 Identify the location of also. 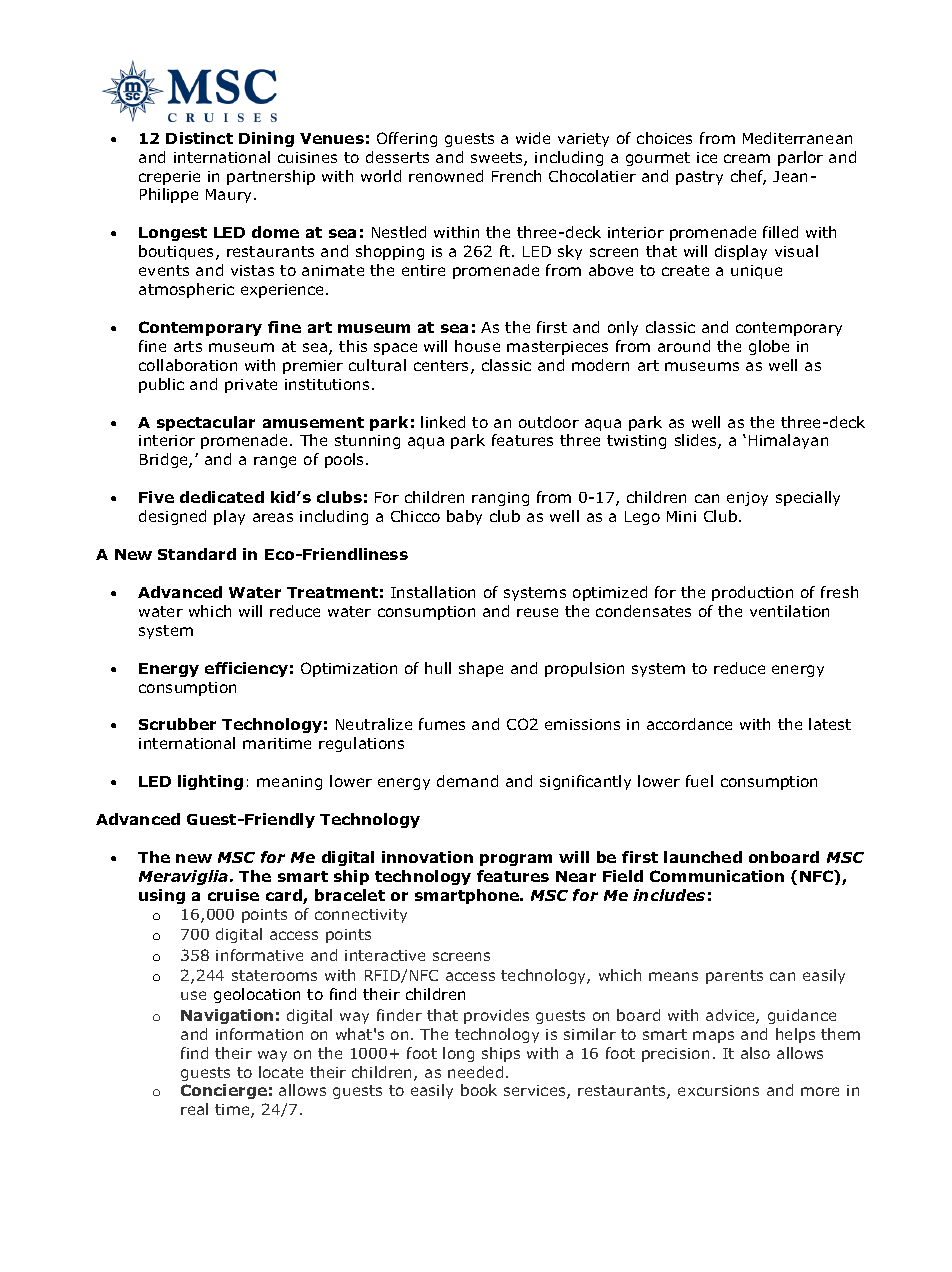
(755, 1053).
